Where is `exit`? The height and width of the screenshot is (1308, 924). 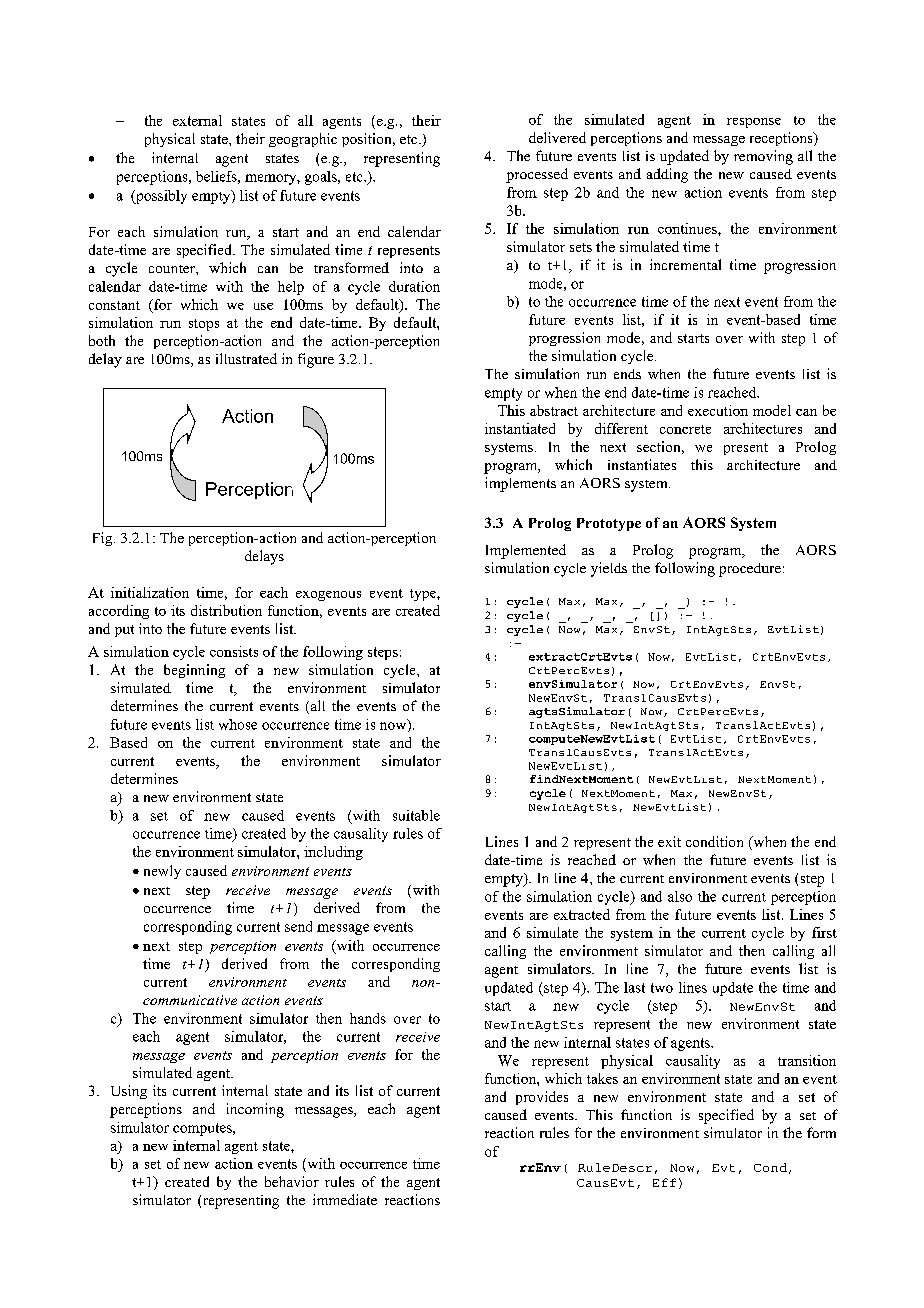 exit is located at coordinates (669, 841).
